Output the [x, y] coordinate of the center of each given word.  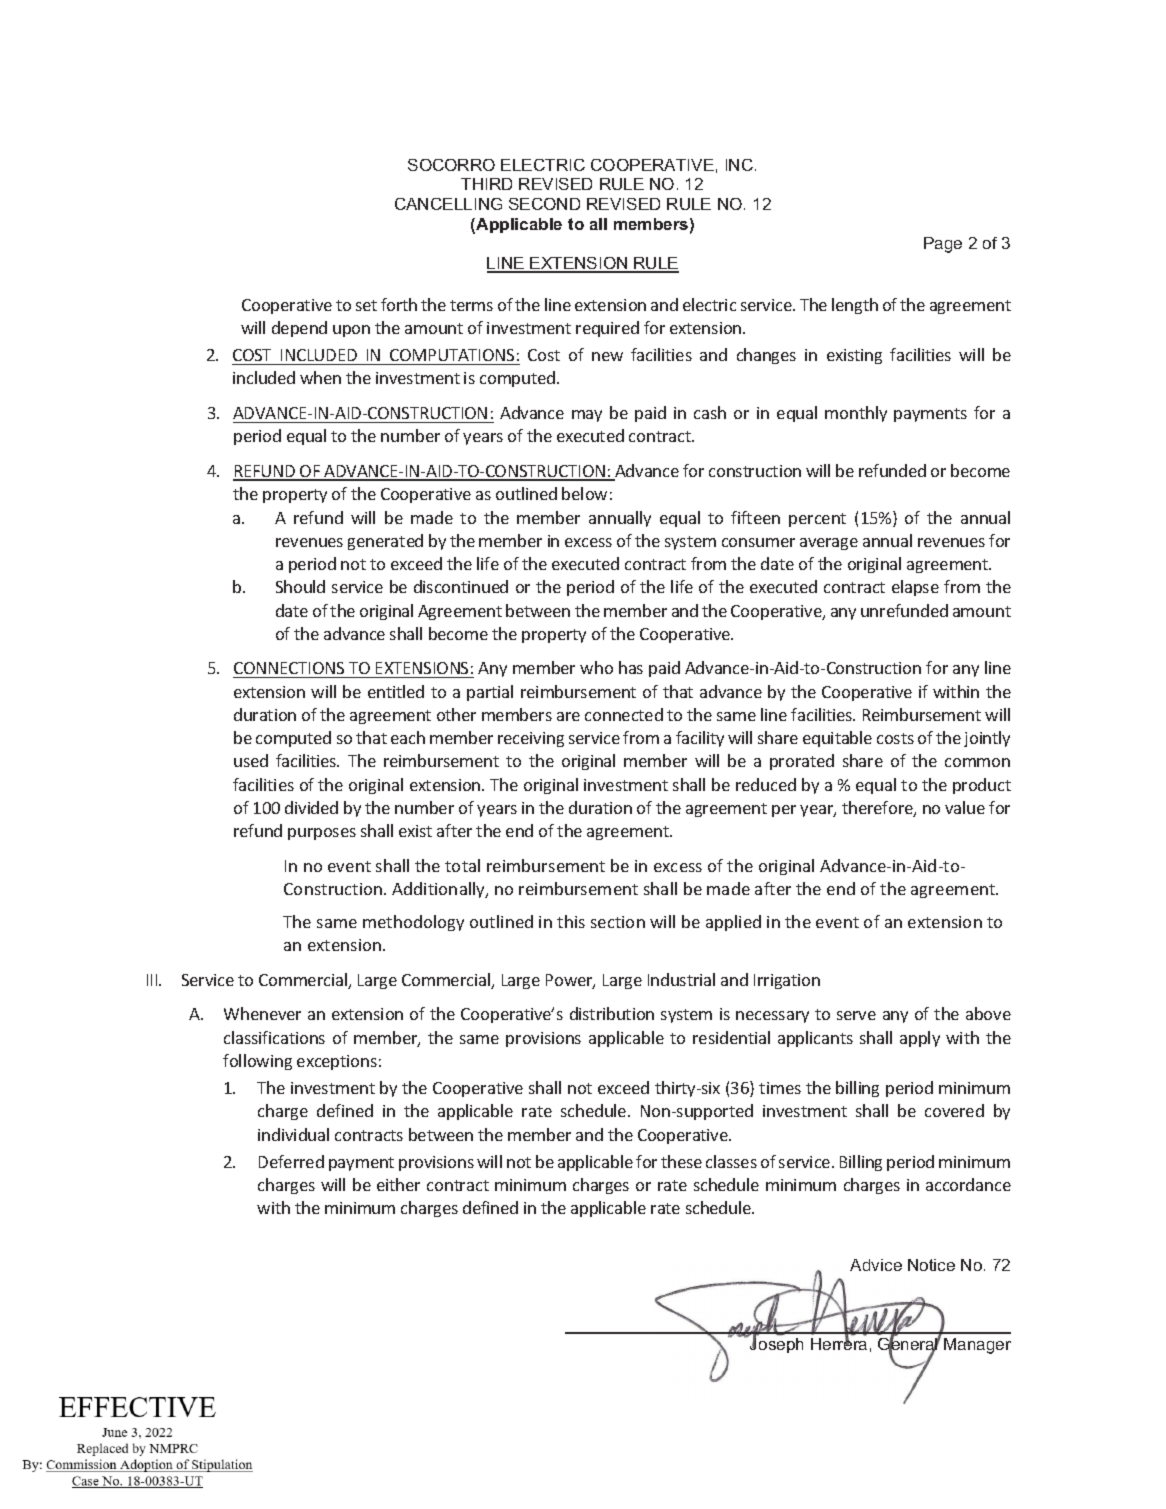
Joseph [775, 1344]
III [153, 980]
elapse [915, 588]
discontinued [461, 586]
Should [300, 586]
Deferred [291, 1161]
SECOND [544, 204]
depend [299, 329]
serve [856, 1015]
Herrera [839, 1343]
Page [943, 245]
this [571, 921]
